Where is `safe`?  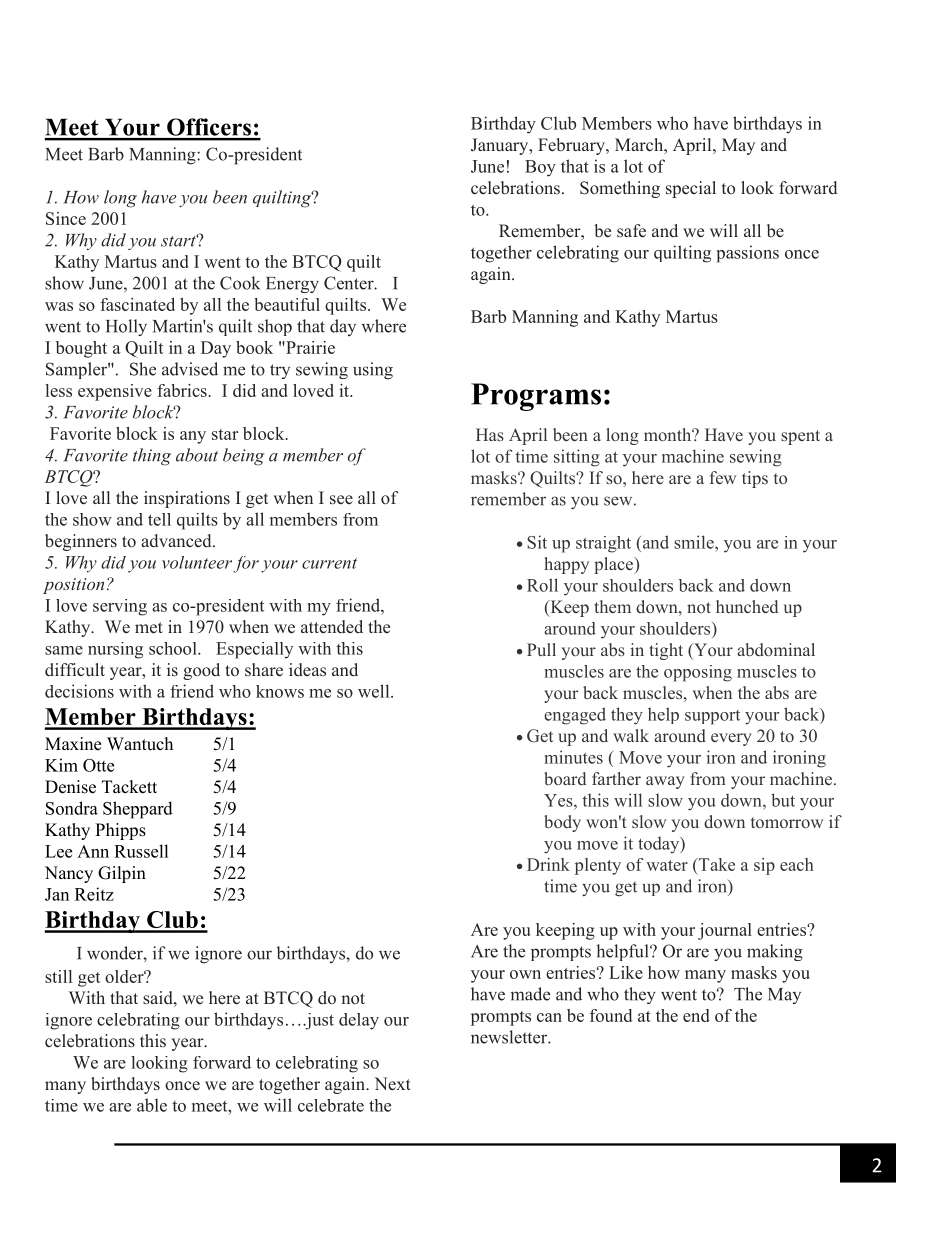 safe is located at coordinates (631, 231).
